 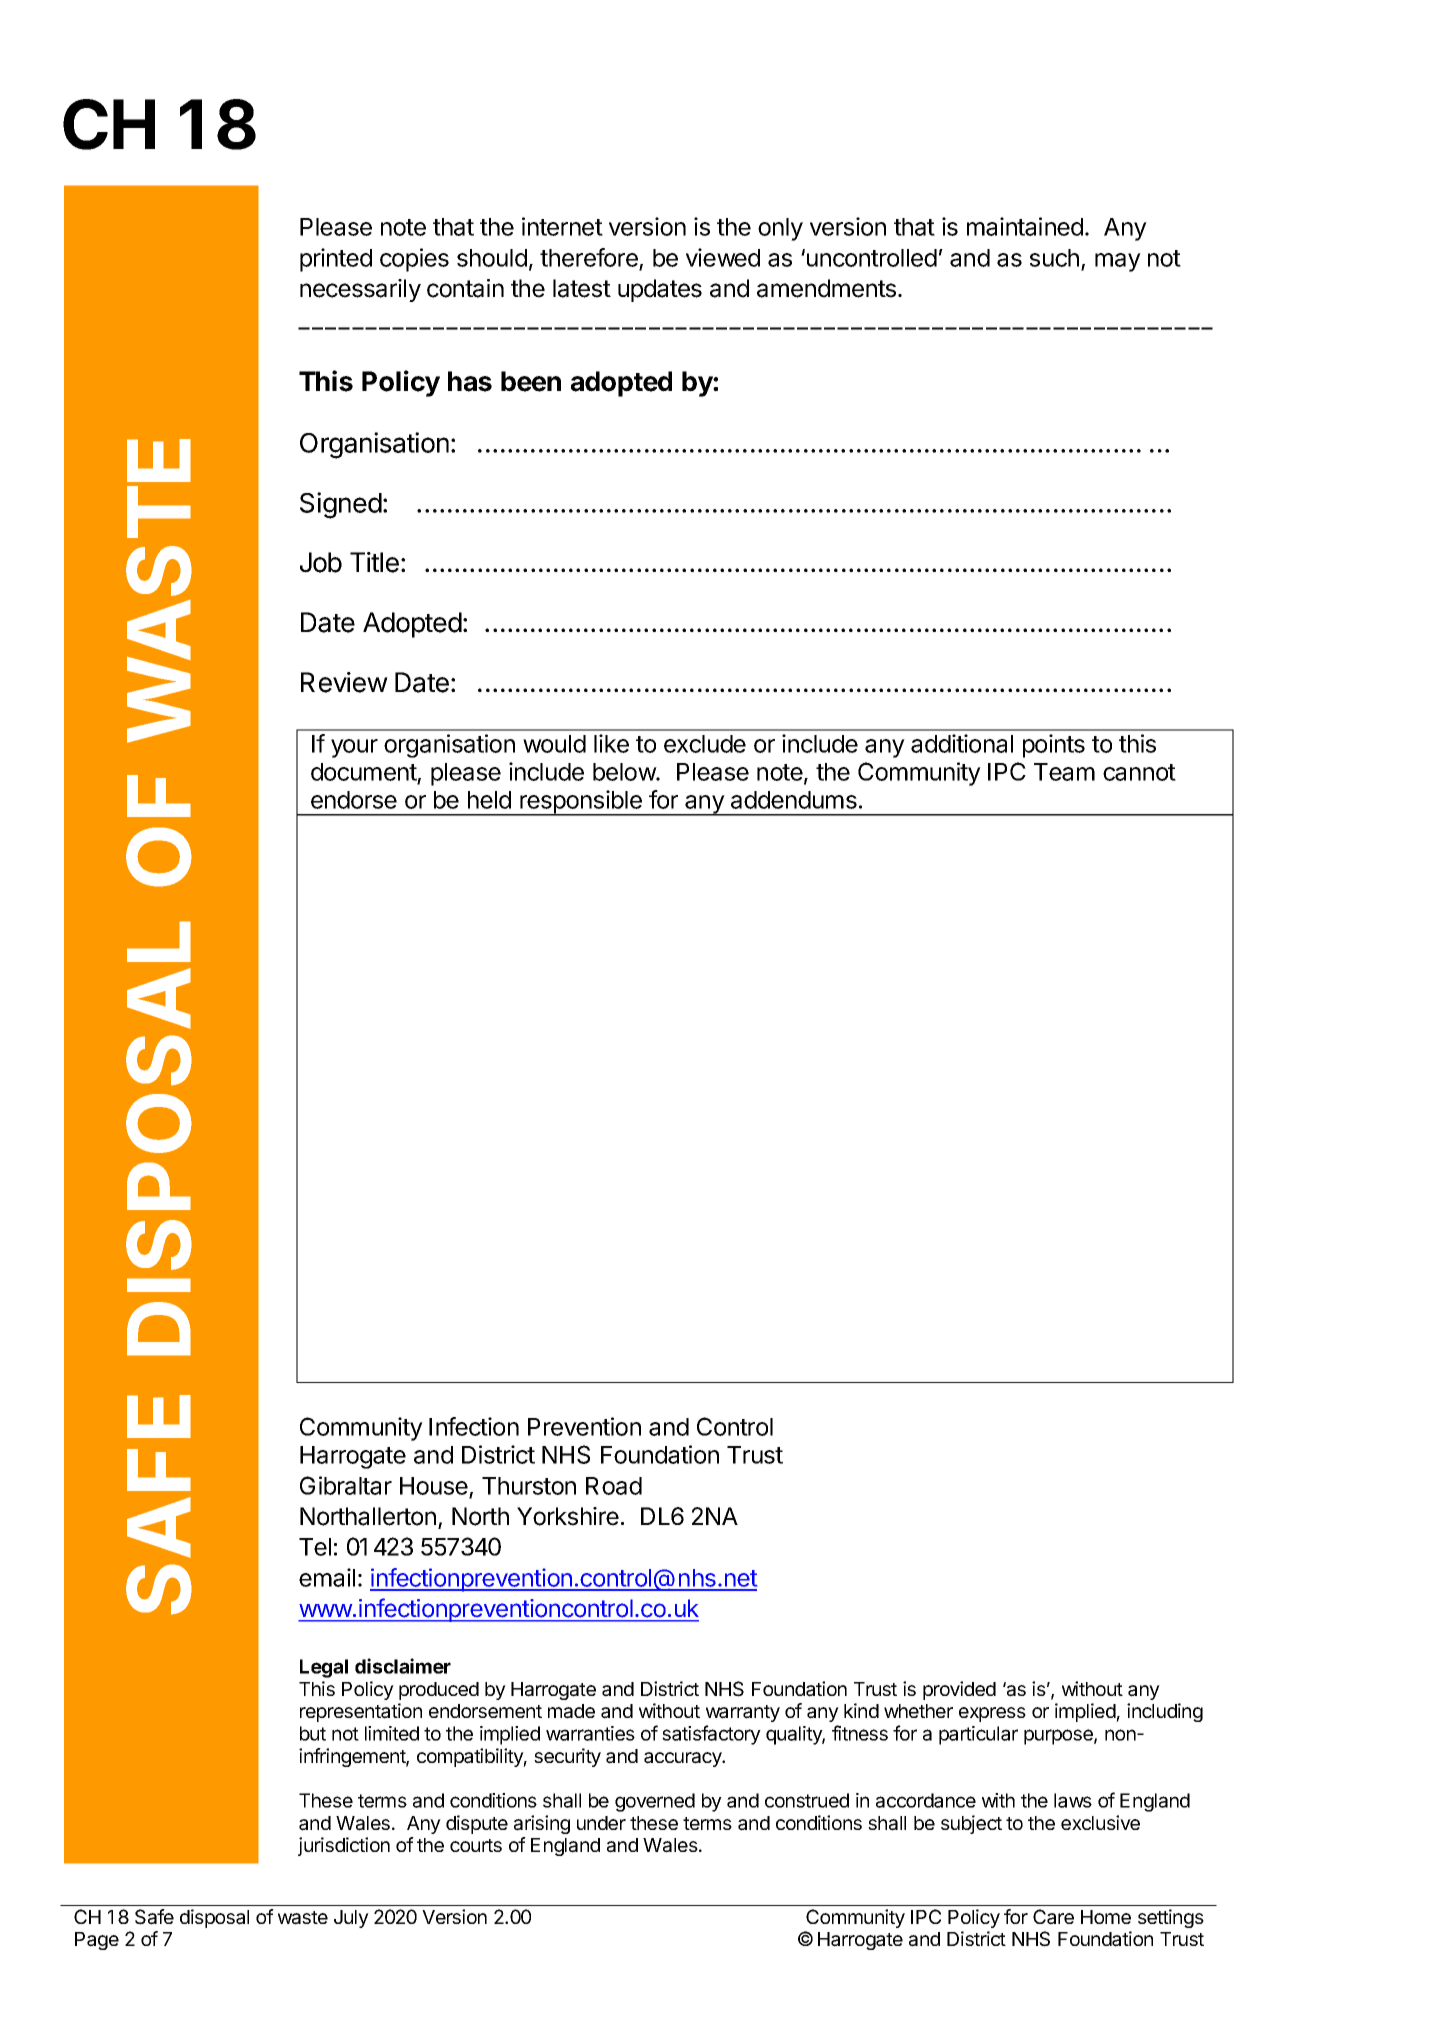 What do you see at coordinates (344, 1846) in the document?
I see `jurisdiction` at bounding box center [344, 1846].
